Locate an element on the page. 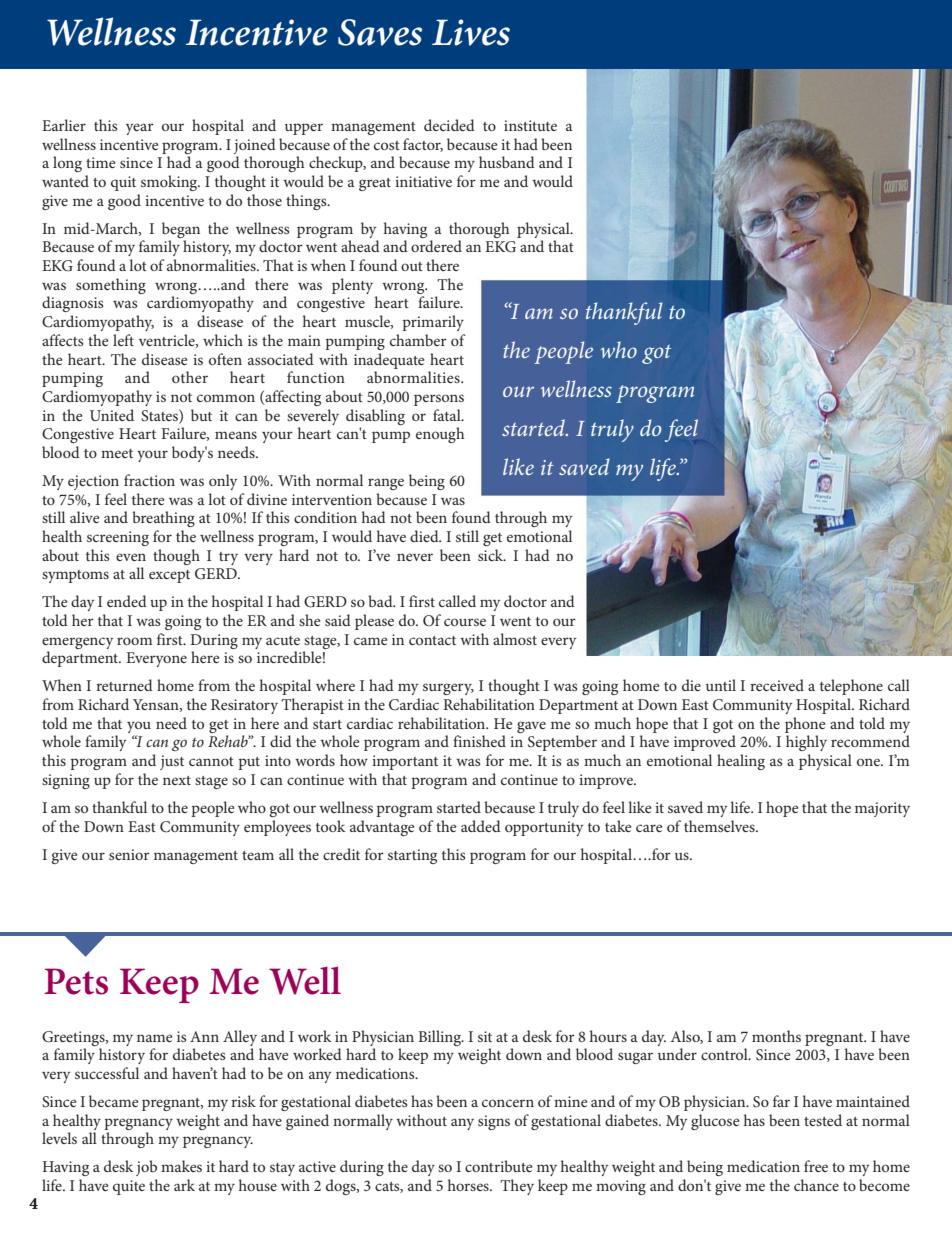  sick is located at coordinates (492, 555).
